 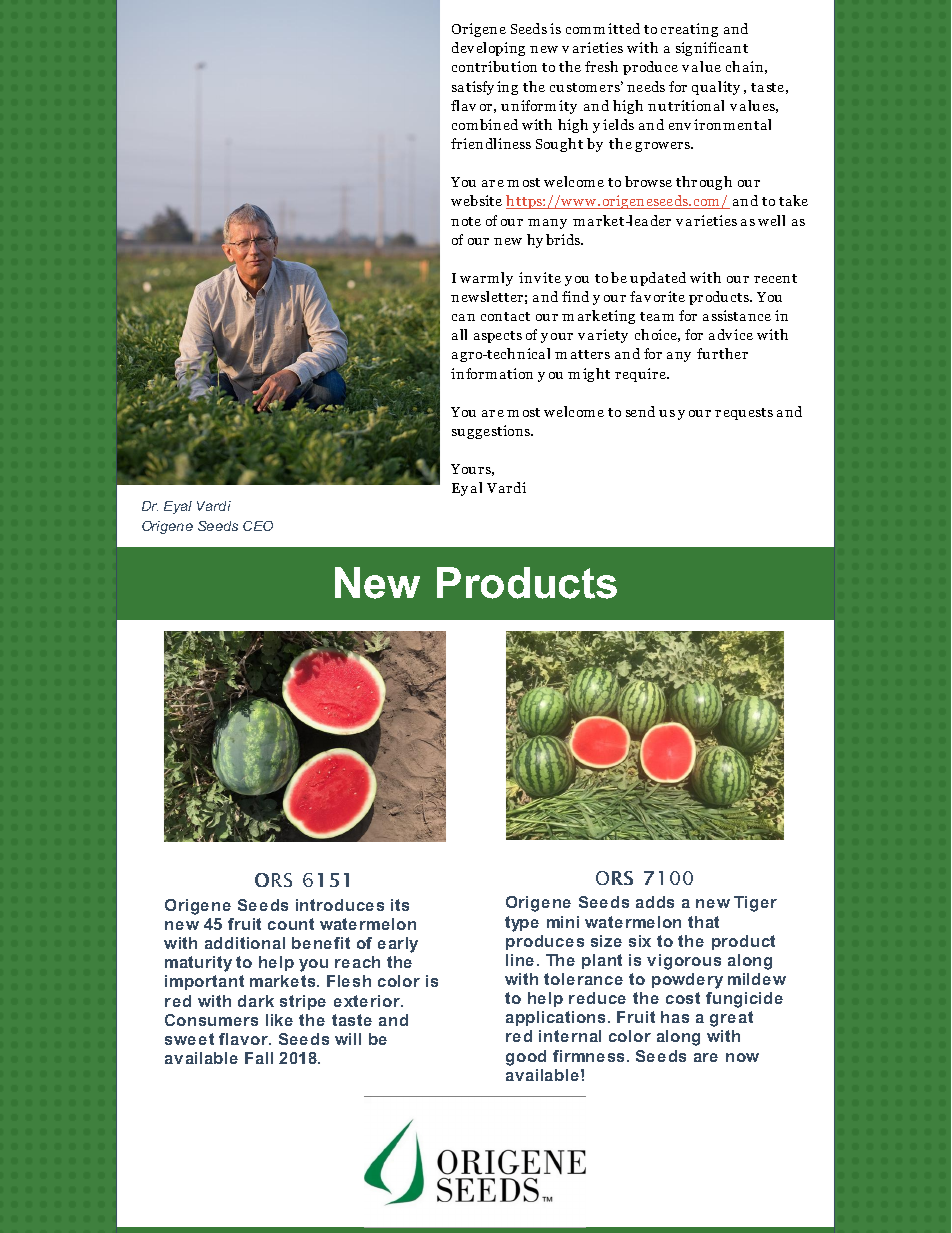 I want to click on Eyal, so click(x=178, y=507).
